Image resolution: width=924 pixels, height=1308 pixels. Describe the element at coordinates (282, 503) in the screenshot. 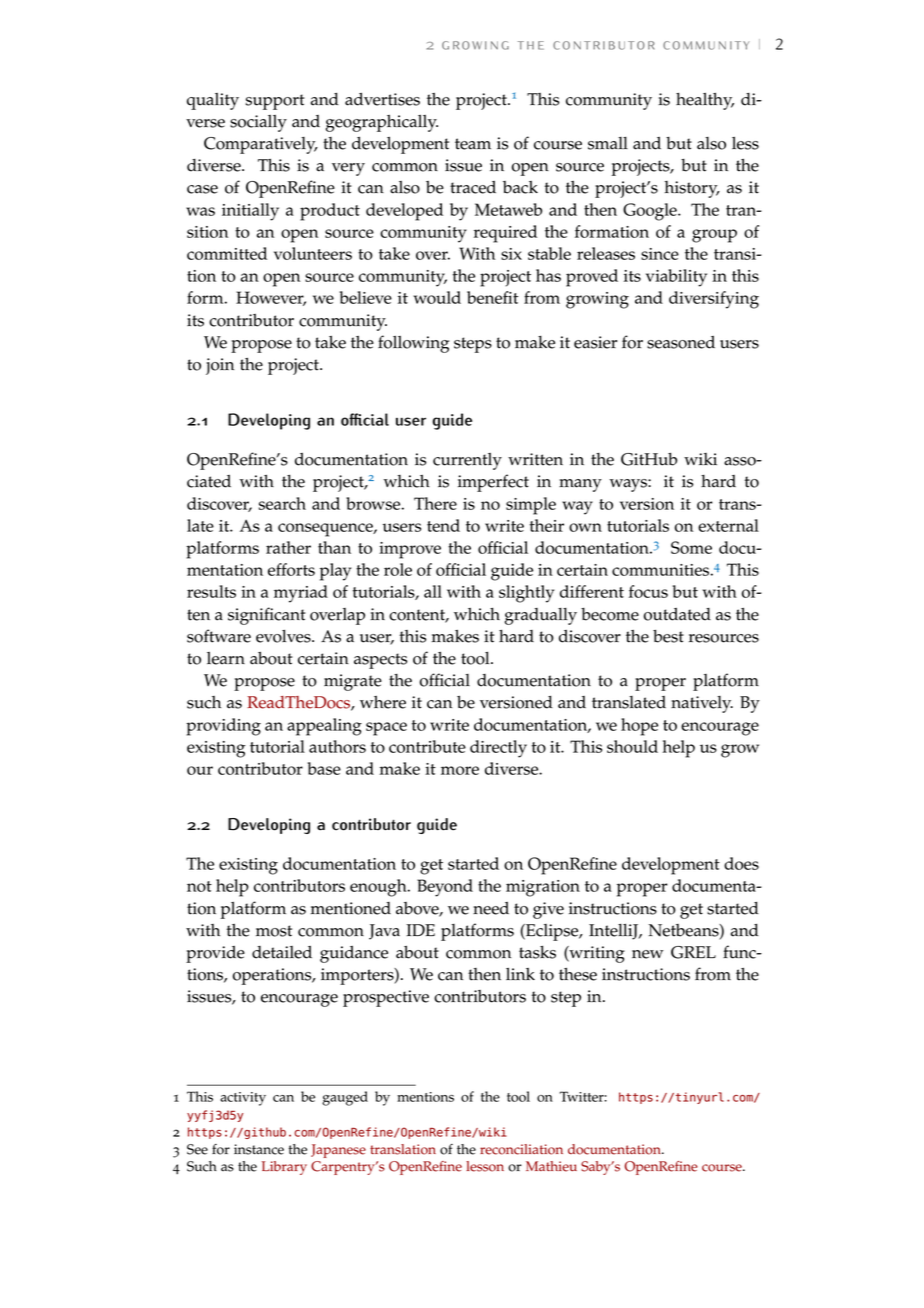

I see `search` at that location.
